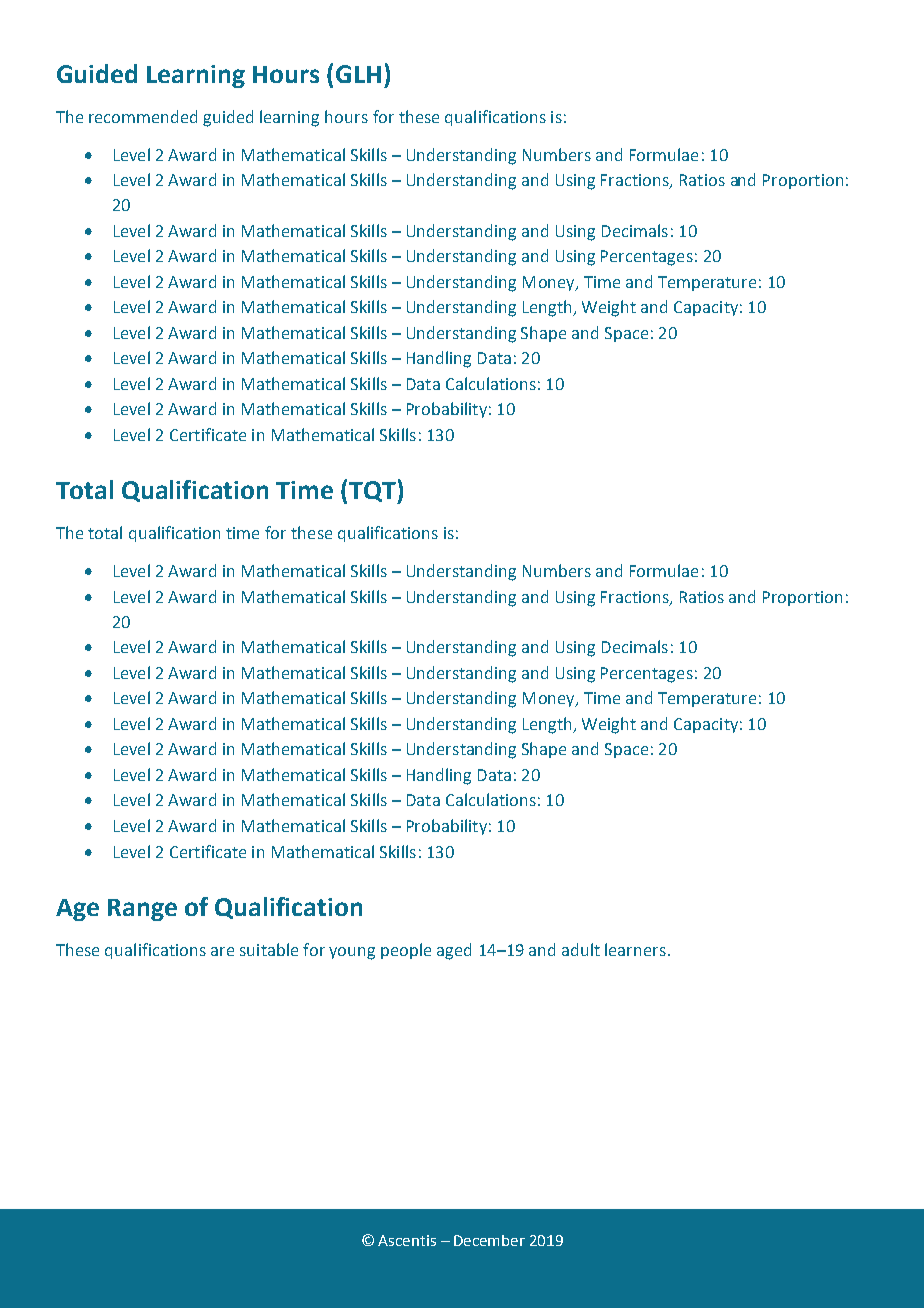 Image resolution: width=924 pixels, height=1308 pixels. I want to click on learners, so click(635, 949).
